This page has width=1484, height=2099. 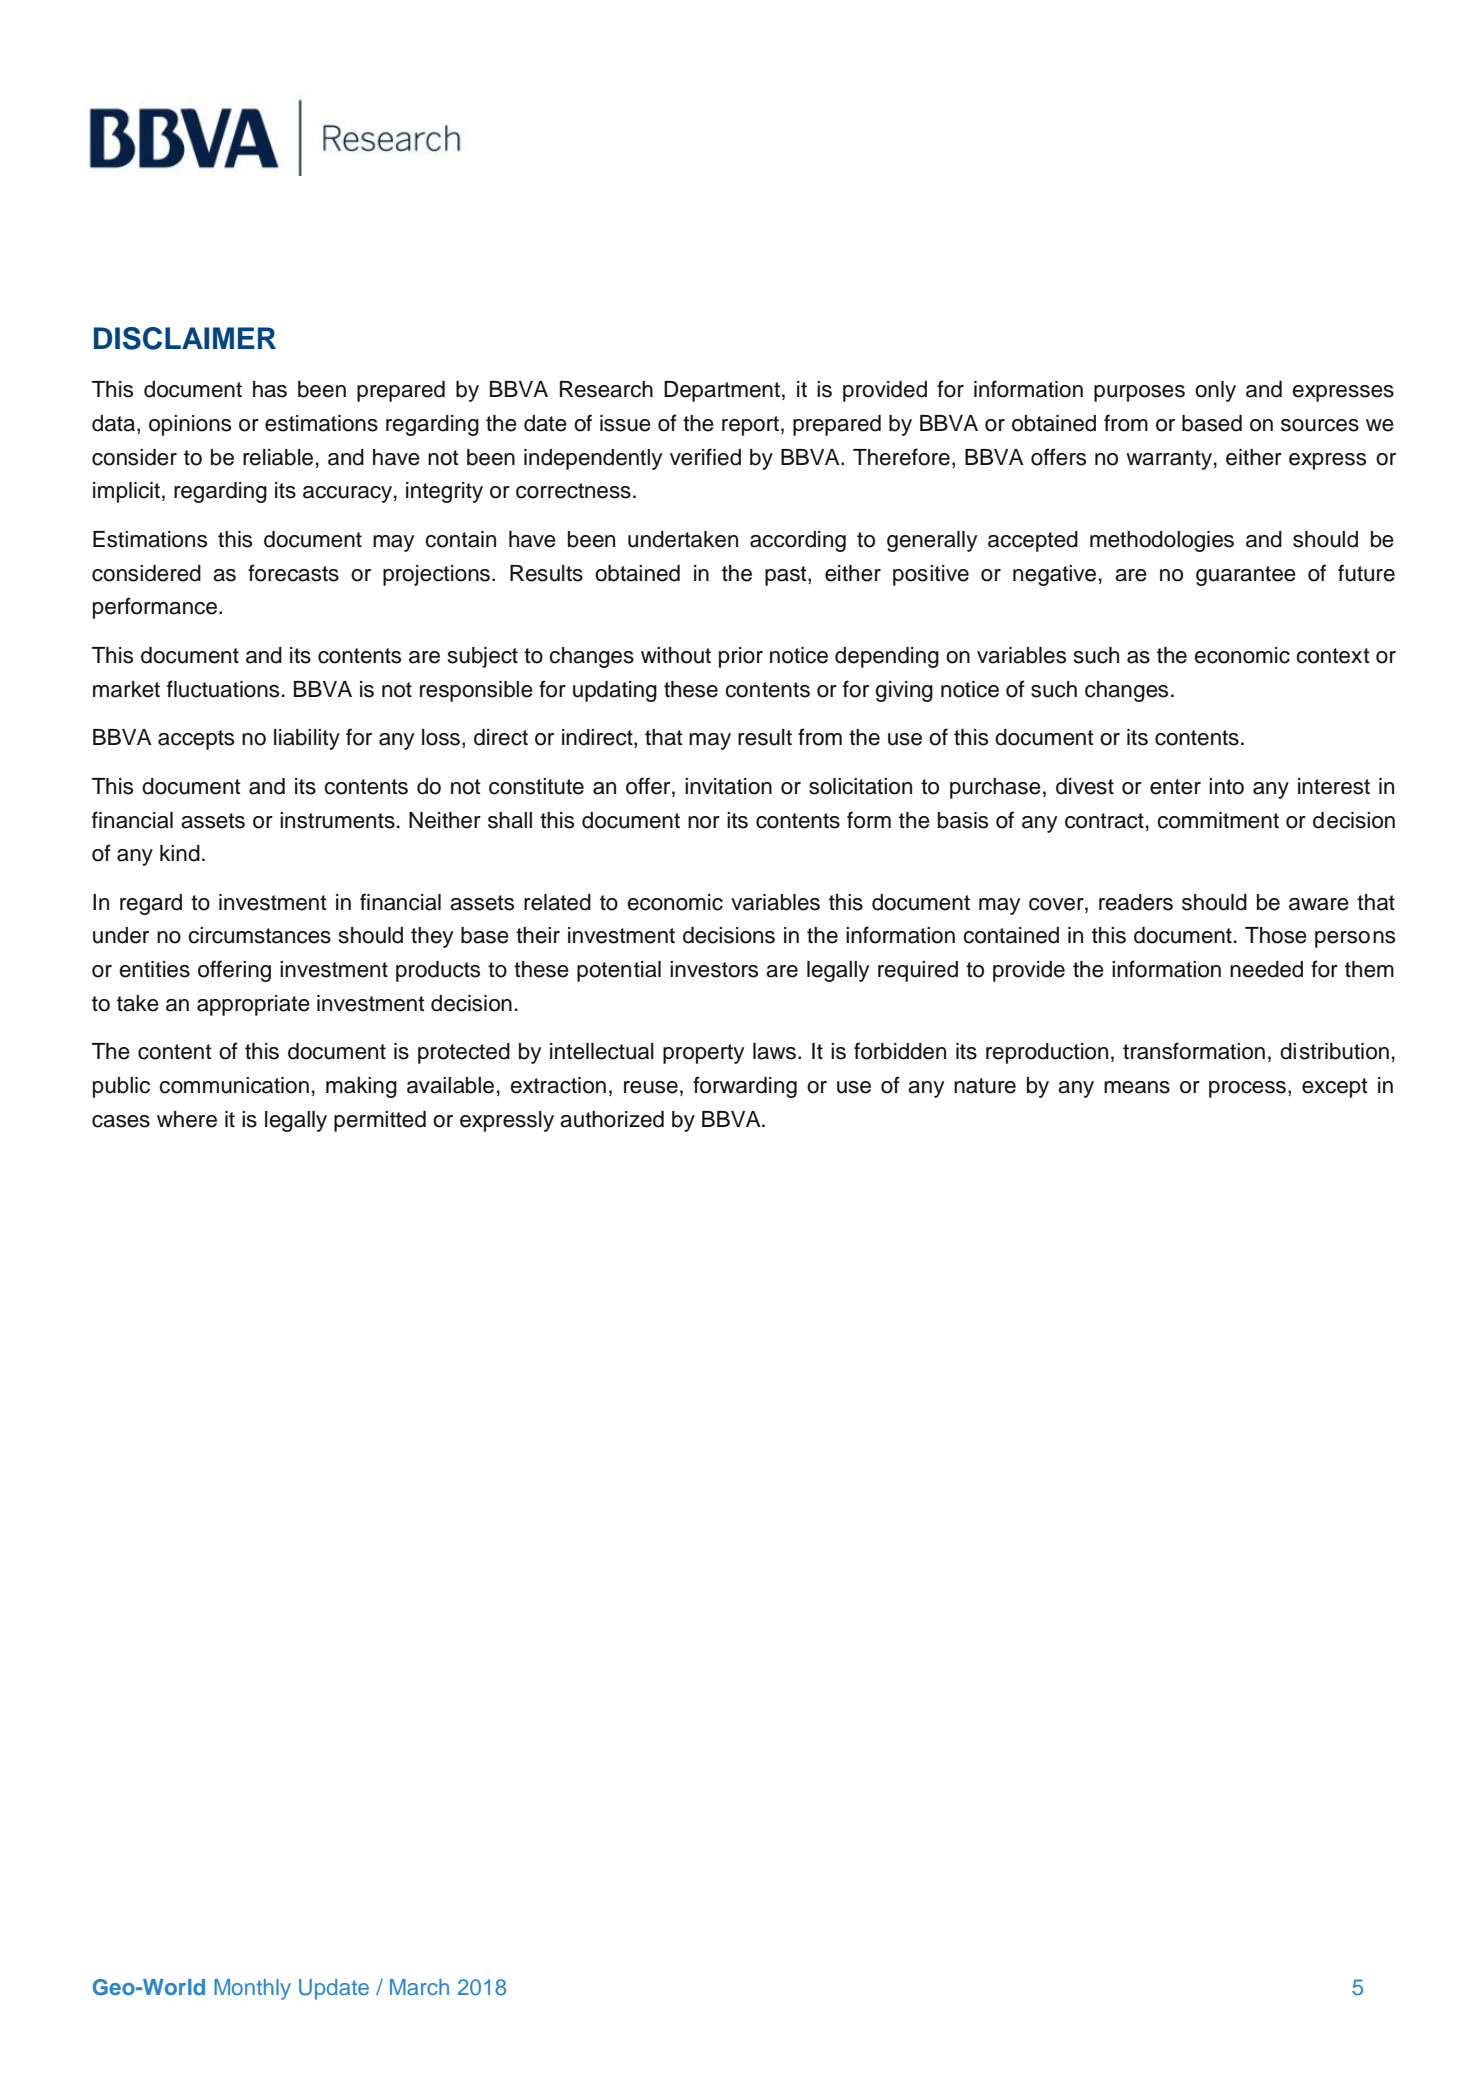 What do you see at coordinates (190, 425) in the page?
I see `opinions` at bounding box center [190, 425].
